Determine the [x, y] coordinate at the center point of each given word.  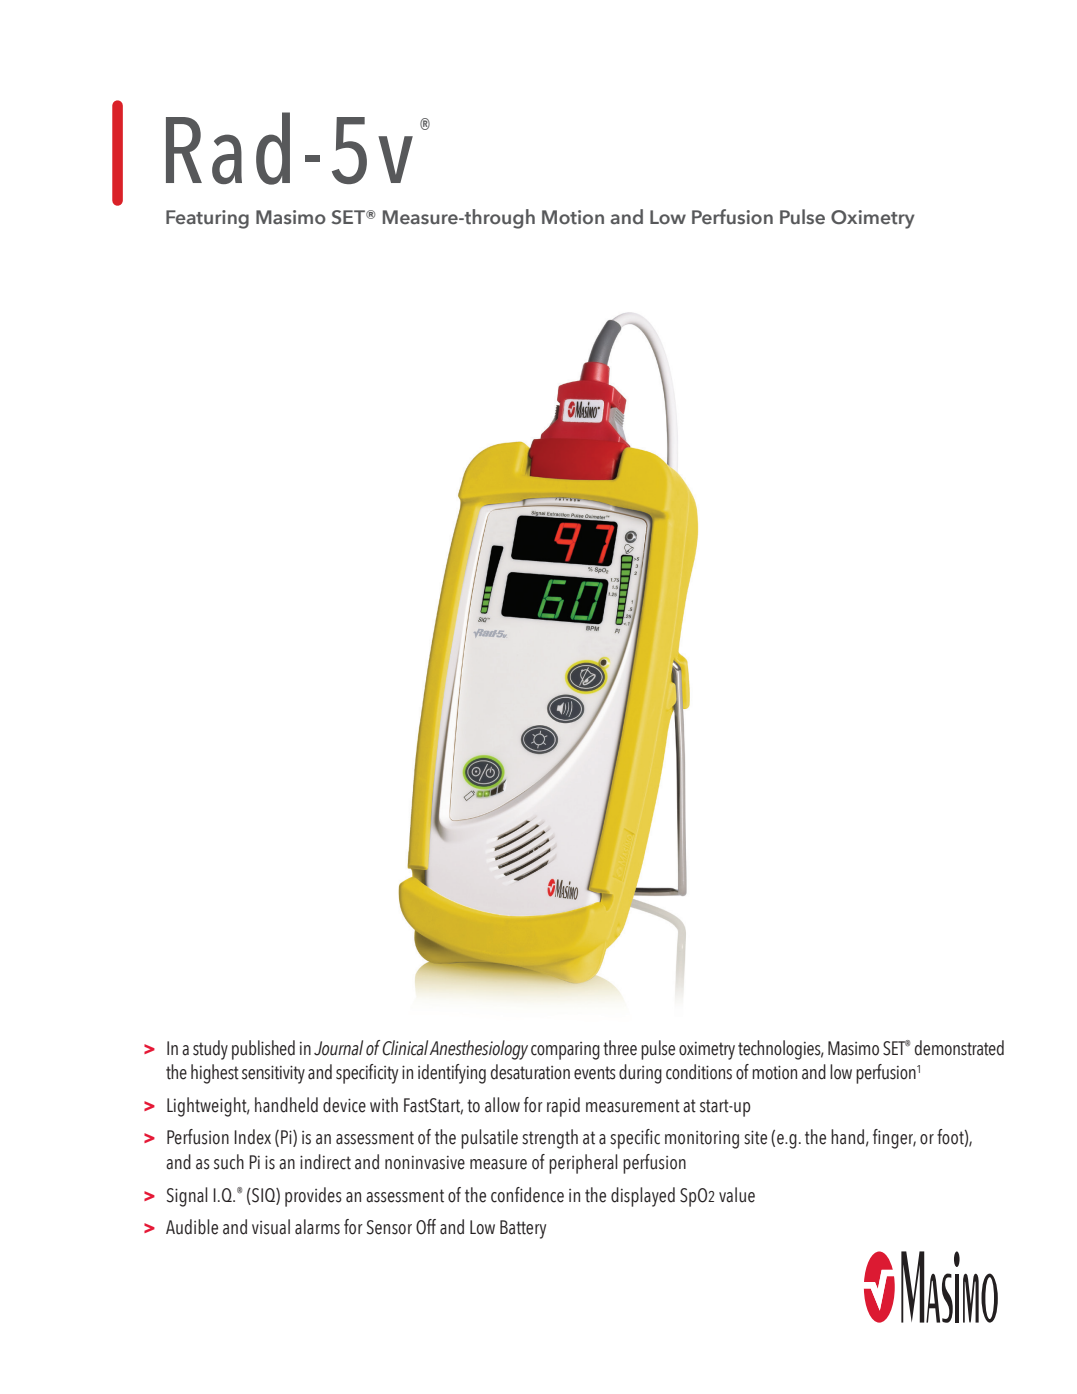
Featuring [207, 219]
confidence [527, 1195]
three [620, 1048]
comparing [565, 1051]
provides [313, 1197]
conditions [699, 1072]
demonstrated [959, 1048]
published [263, 1050]
